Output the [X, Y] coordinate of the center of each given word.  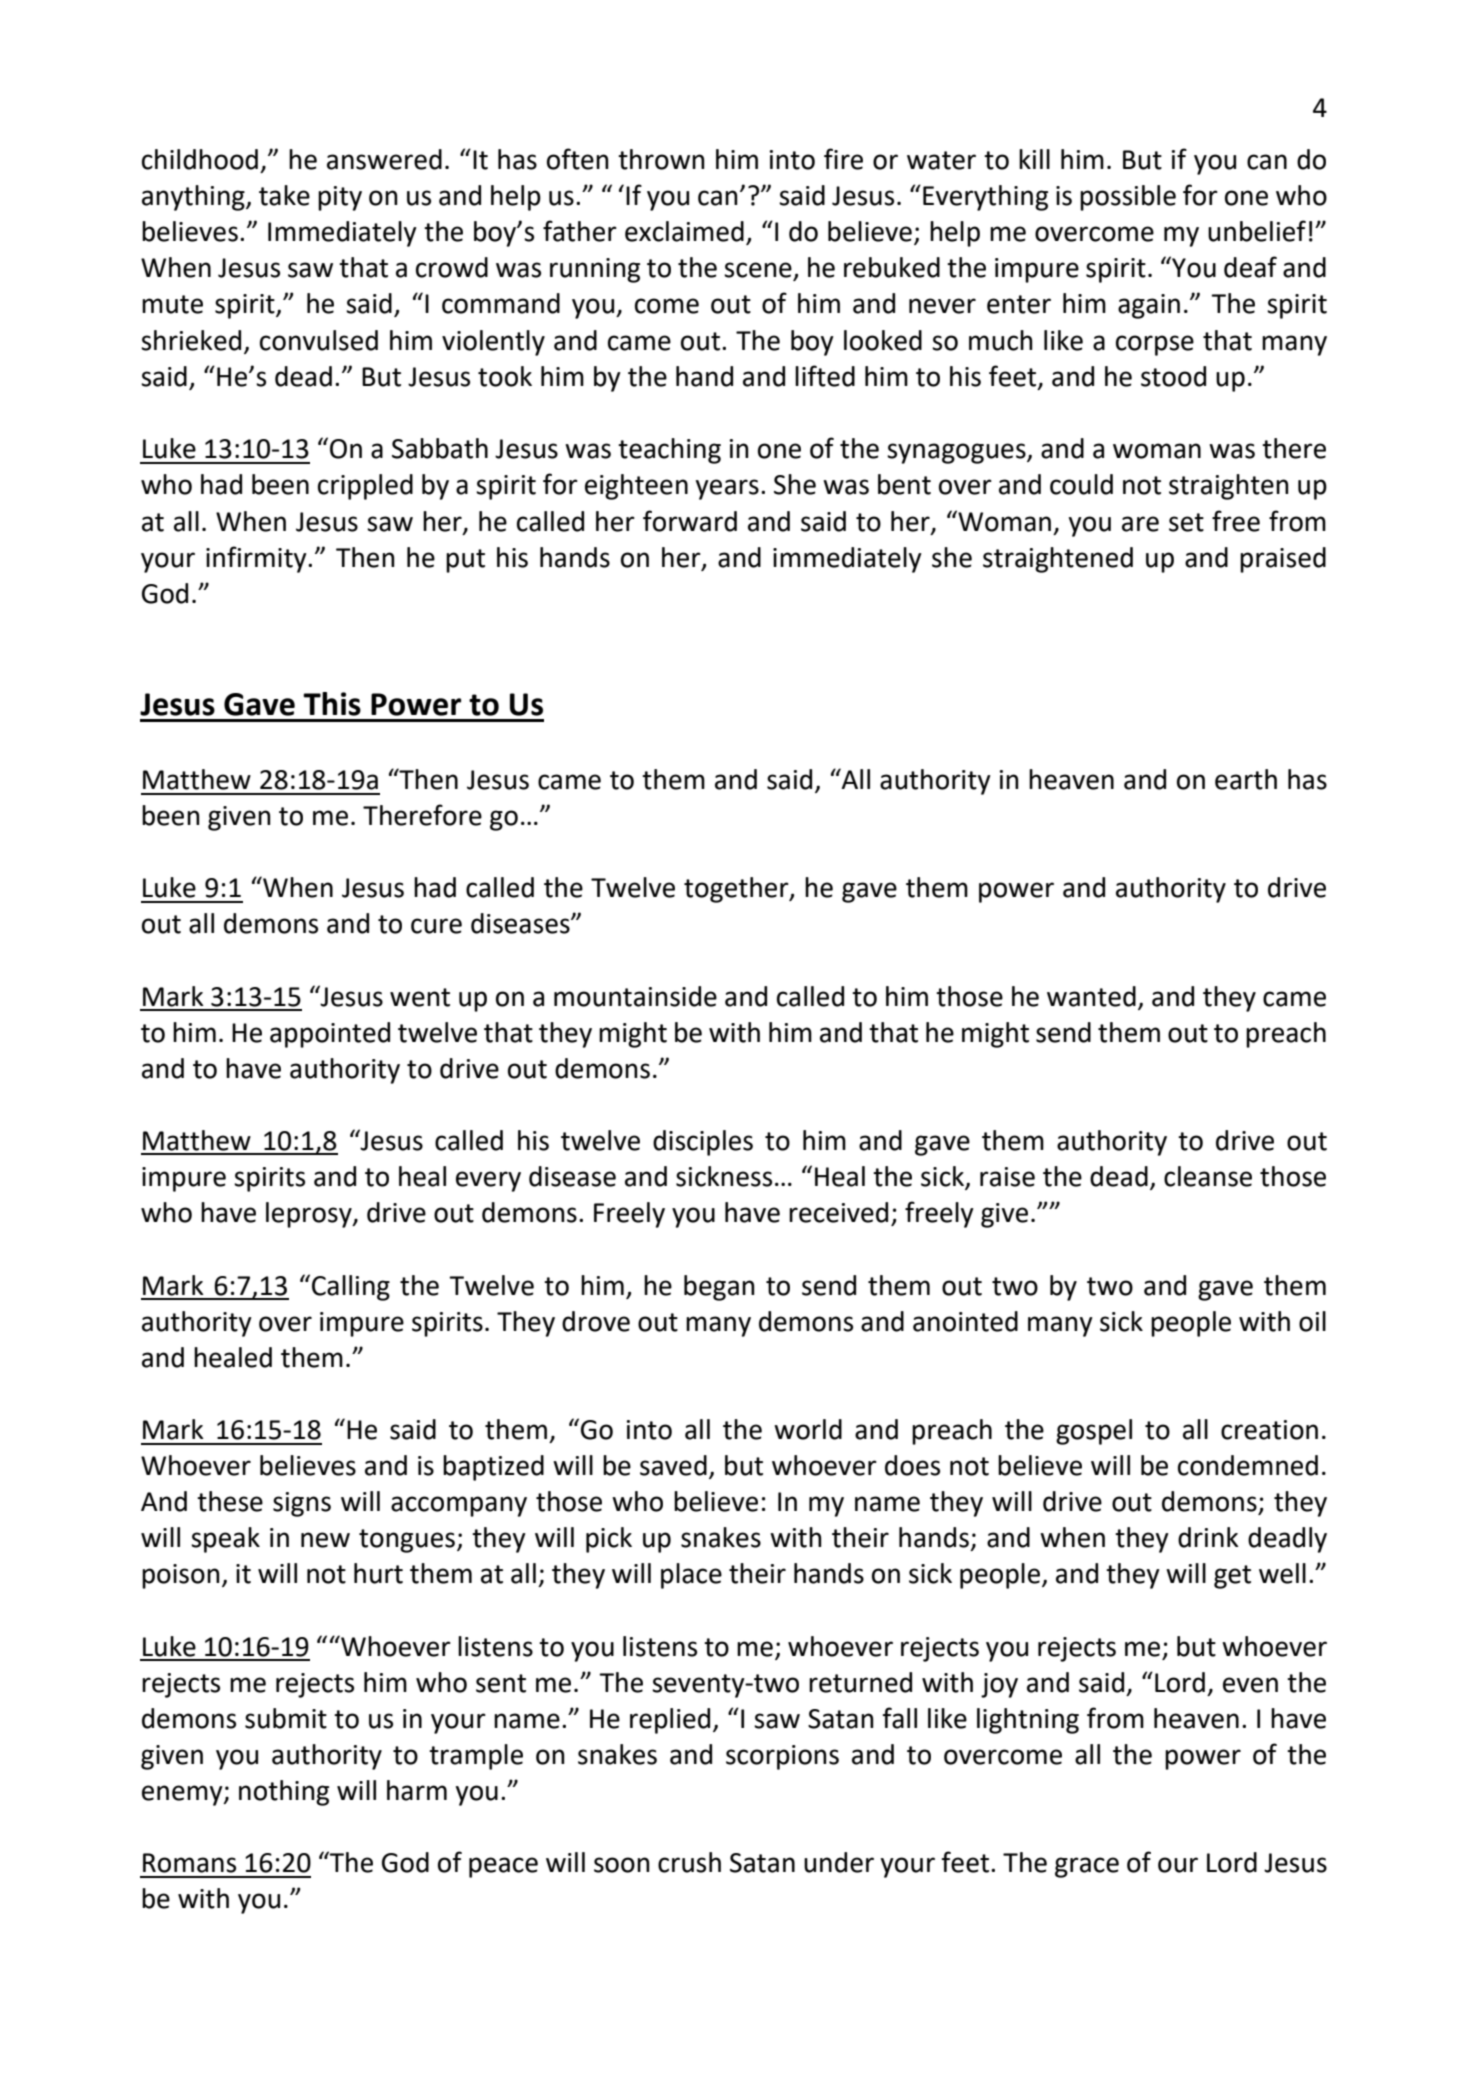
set [1186, 522]
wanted [1091, 996]
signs [302, 1504]
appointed [330, 1035]
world [808, 1429]
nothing [284, 1793]
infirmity [257, 559]
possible [1128, 198]
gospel [1094, 1432]
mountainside [635, 996]
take [284, 195]
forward [690, 521]
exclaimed [684, 231]
